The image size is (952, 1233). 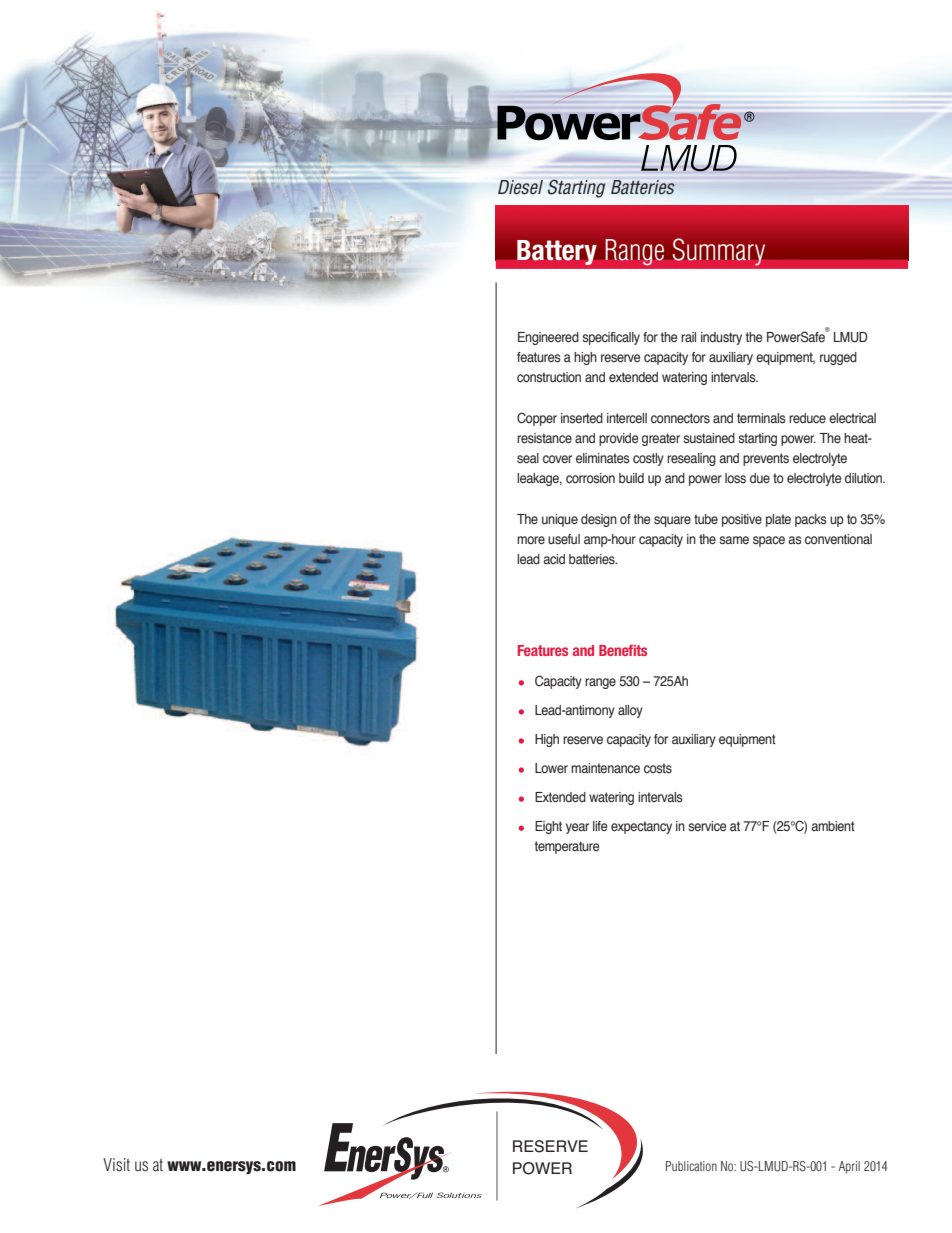 I want to click on Publication, so click(x=691, y=1166).
